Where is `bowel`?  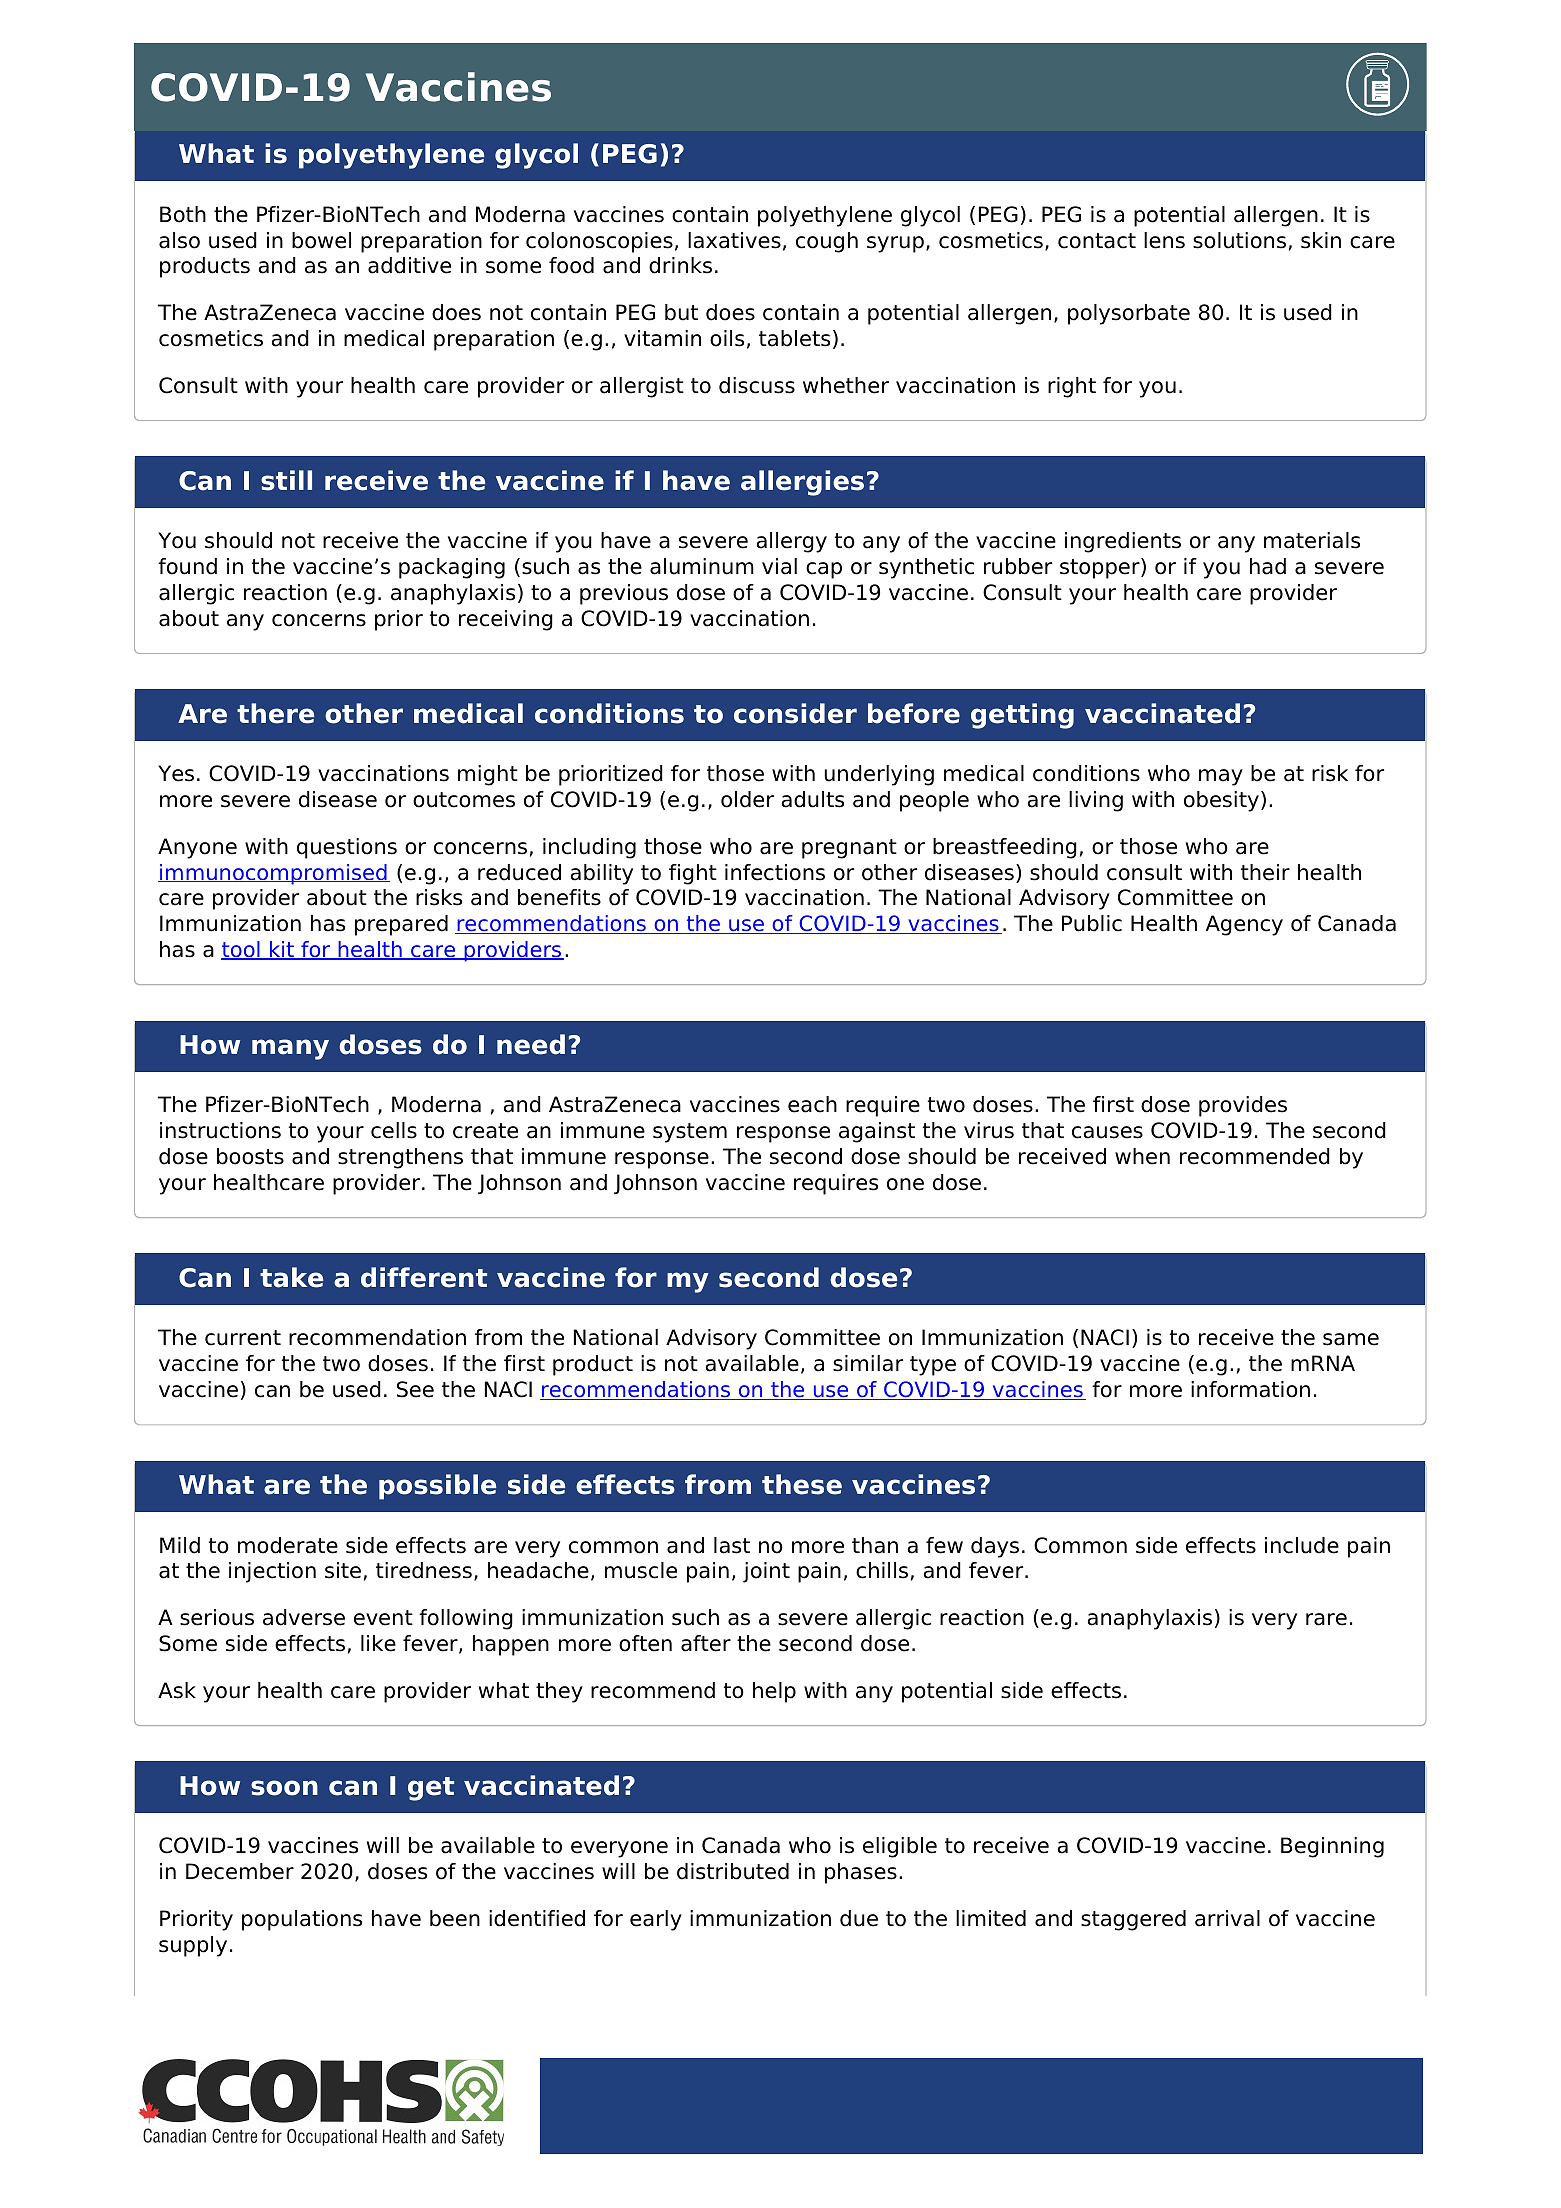
bowel is located at coordinates (321, 240).
